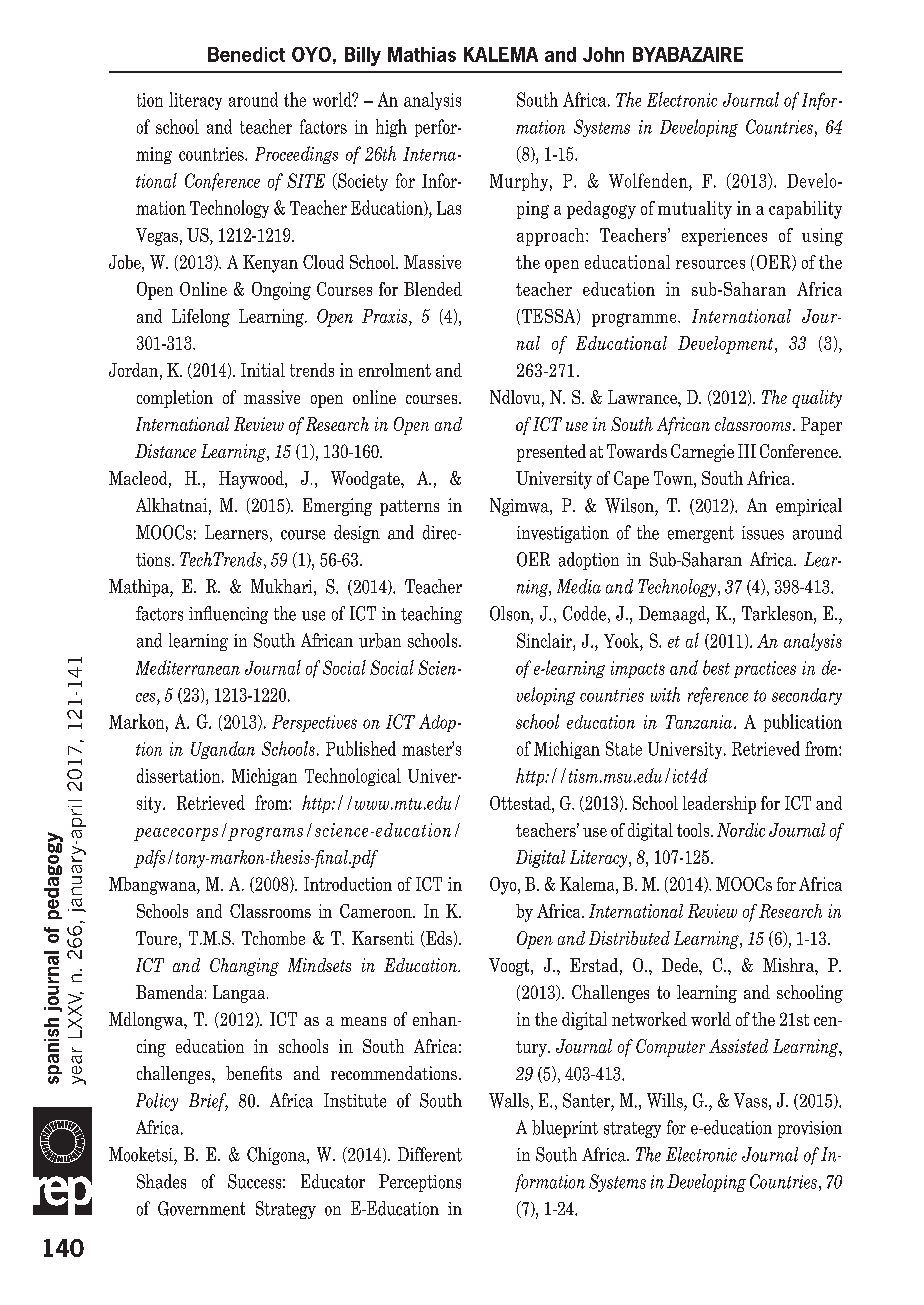  Describe the element at coordinates (810, 1129) in the screenshot. I see `provision` at that location.
